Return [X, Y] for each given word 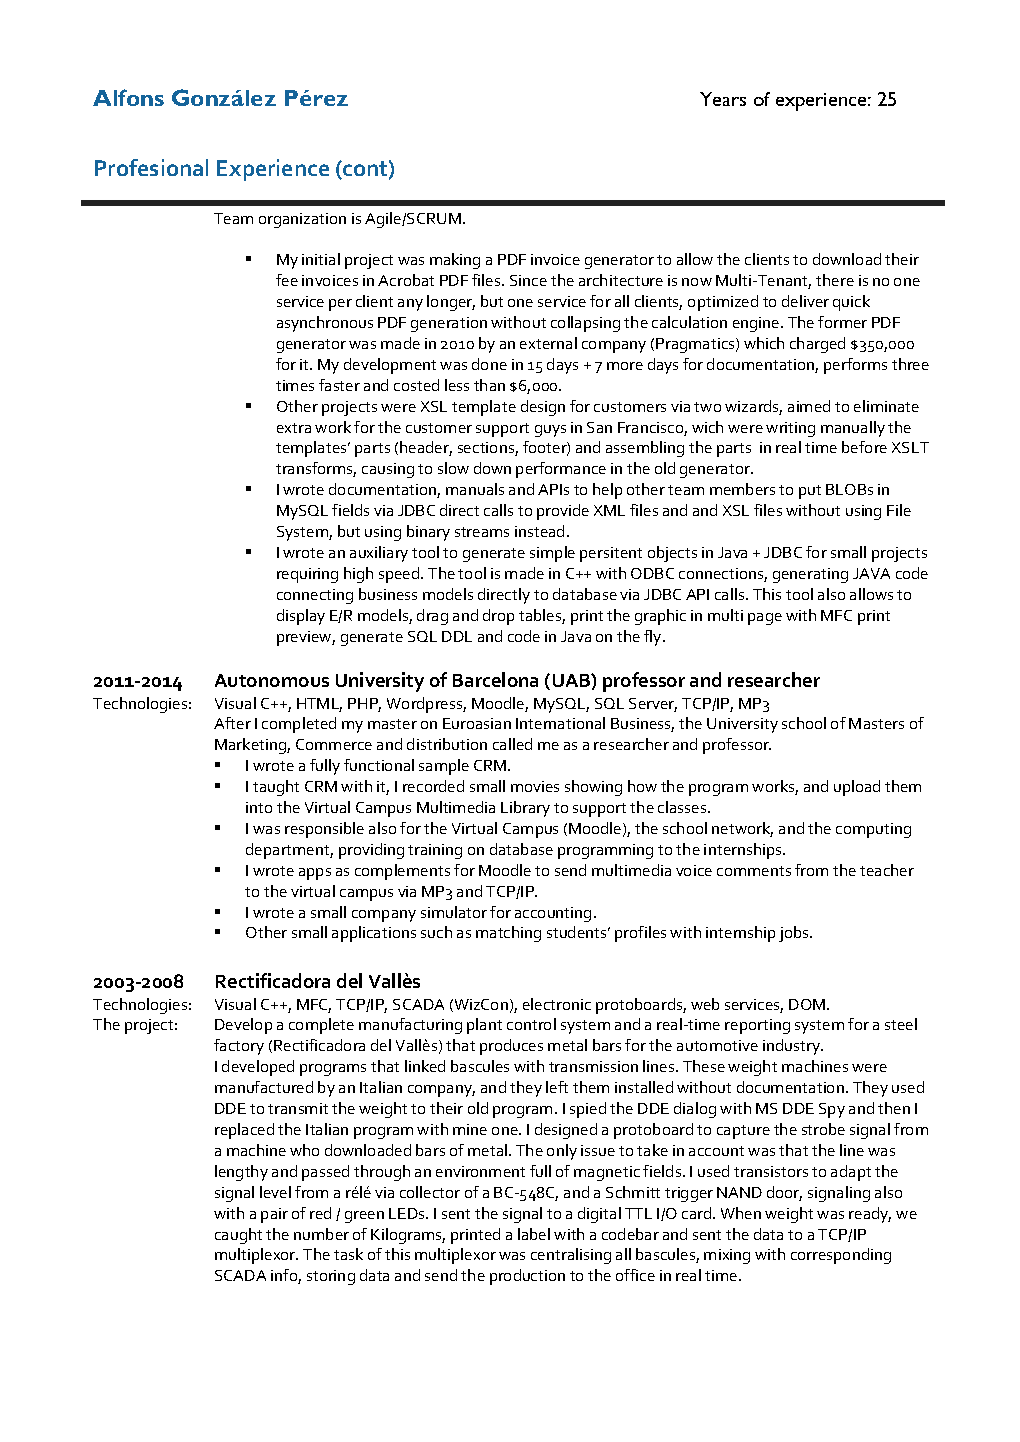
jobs [795, 934]
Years [723, 99]
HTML [319, 704]
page [765, 619]
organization [302, 220]
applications [374, 934]
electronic [557, 1004]
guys [550, 431]
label [534, 1234]
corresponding [841, 1256]
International [560, 723]
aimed [809, 406]
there [835, 280]
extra [294, 428]
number [321, 1234]
